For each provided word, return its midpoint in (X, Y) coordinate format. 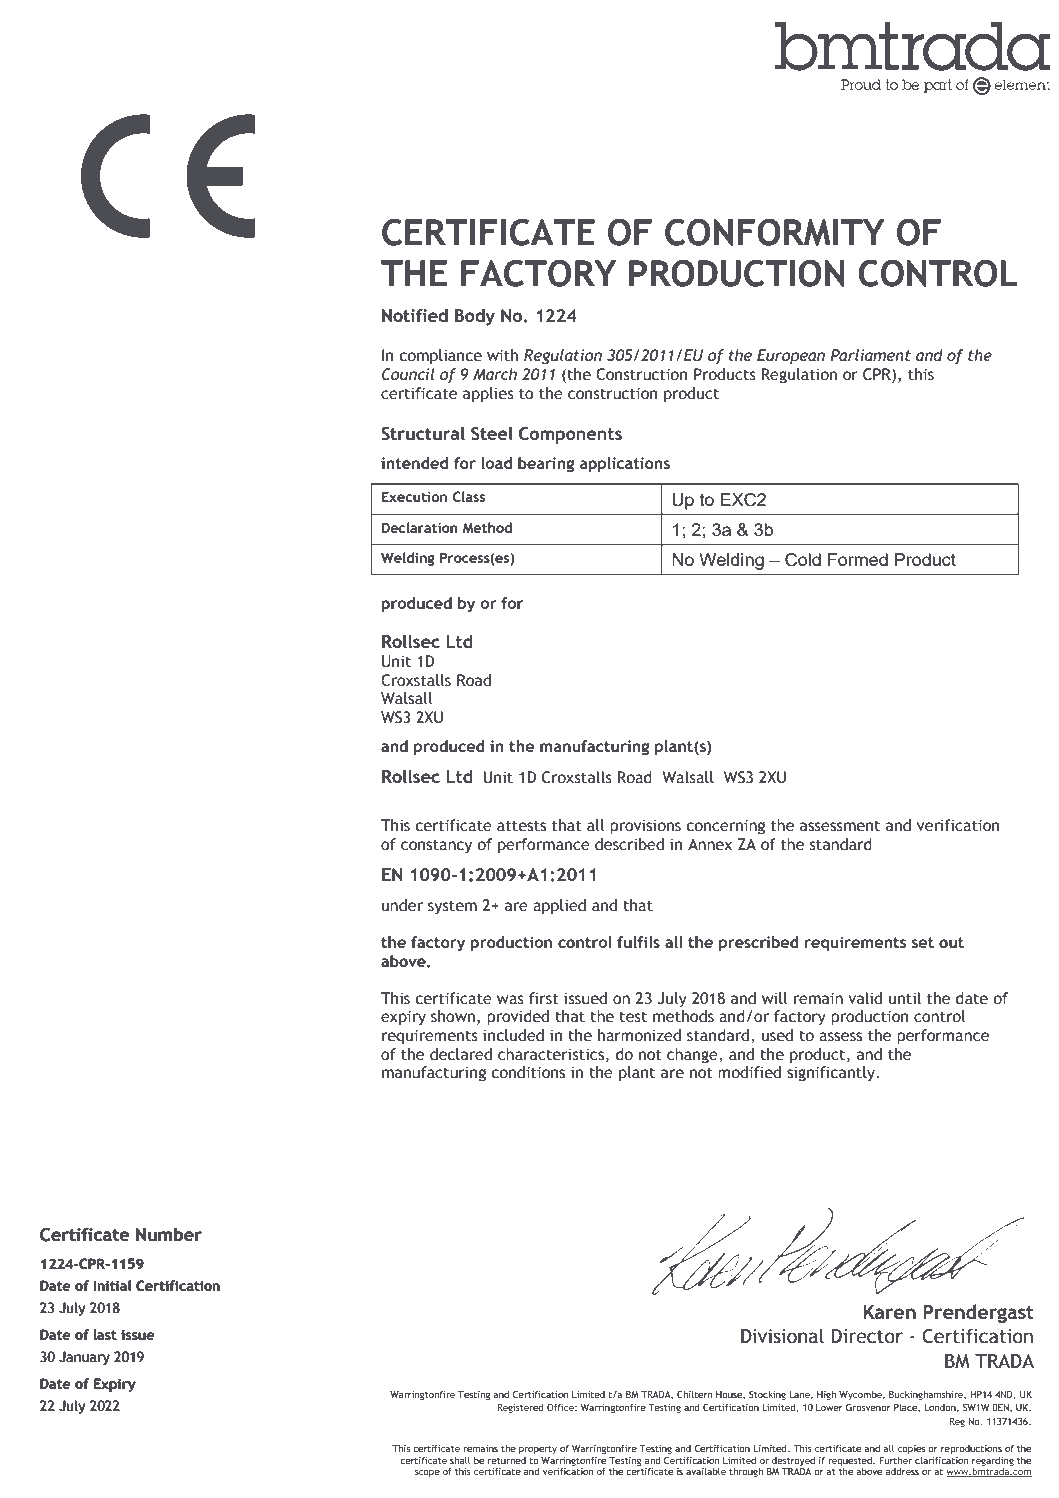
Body (475, 317)
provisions (645, 827)
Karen (889, 1312)
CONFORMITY (775, 232)
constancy (436, 846)
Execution (414, 496)
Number (169, 1234)
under (402, 905)
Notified (415, 316)
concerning (725, 827)
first (544, 998)
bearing (546, 465)
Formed (858, 559)
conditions (528, 1072)
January (84, 1358)
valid (865, 998)
